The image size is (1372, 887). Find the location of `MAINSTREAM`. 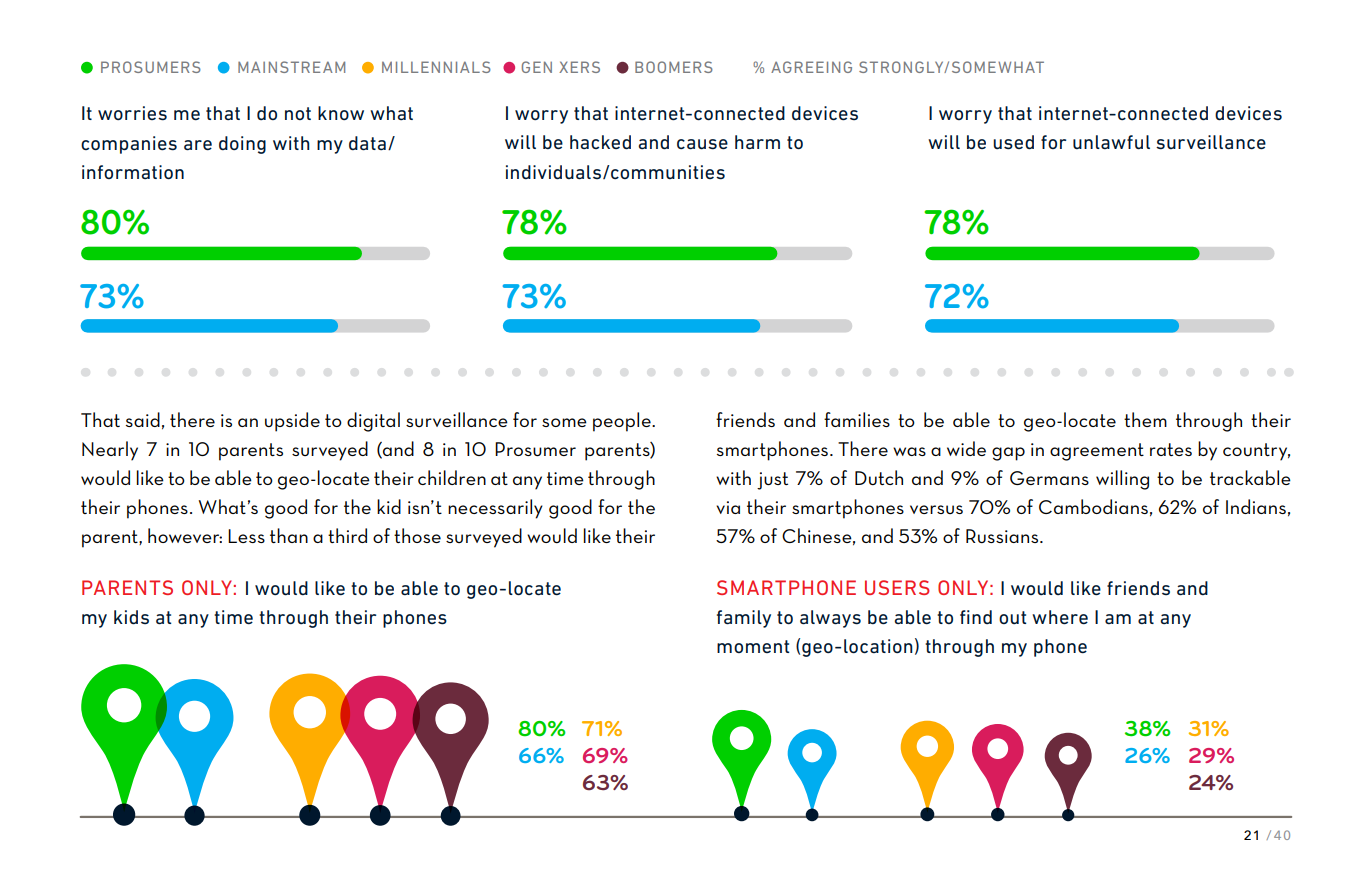

MAINSTREAM is located at coordinates (291, 67).
